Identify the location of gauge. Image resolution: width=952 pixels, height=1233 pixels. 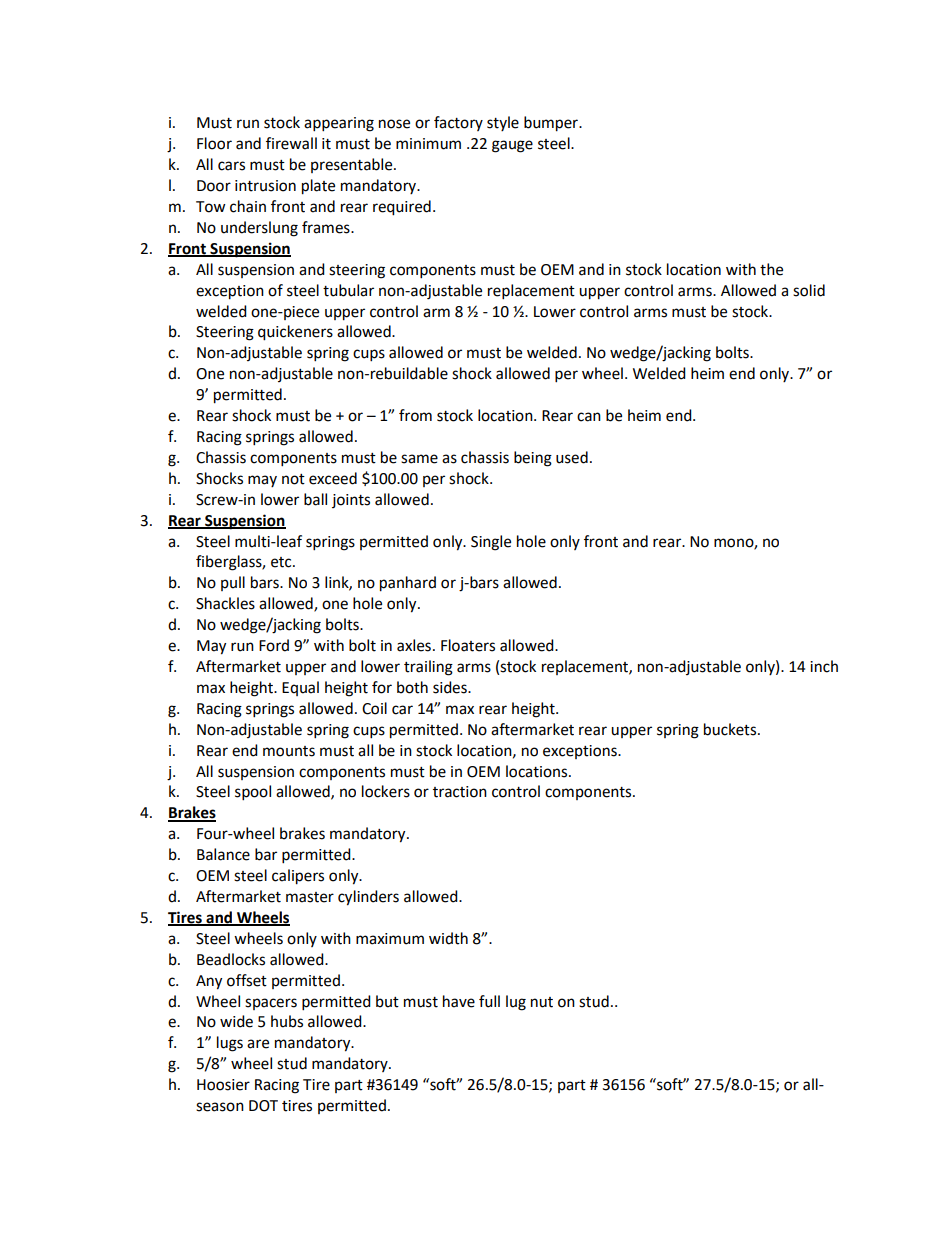
(512, 146).
